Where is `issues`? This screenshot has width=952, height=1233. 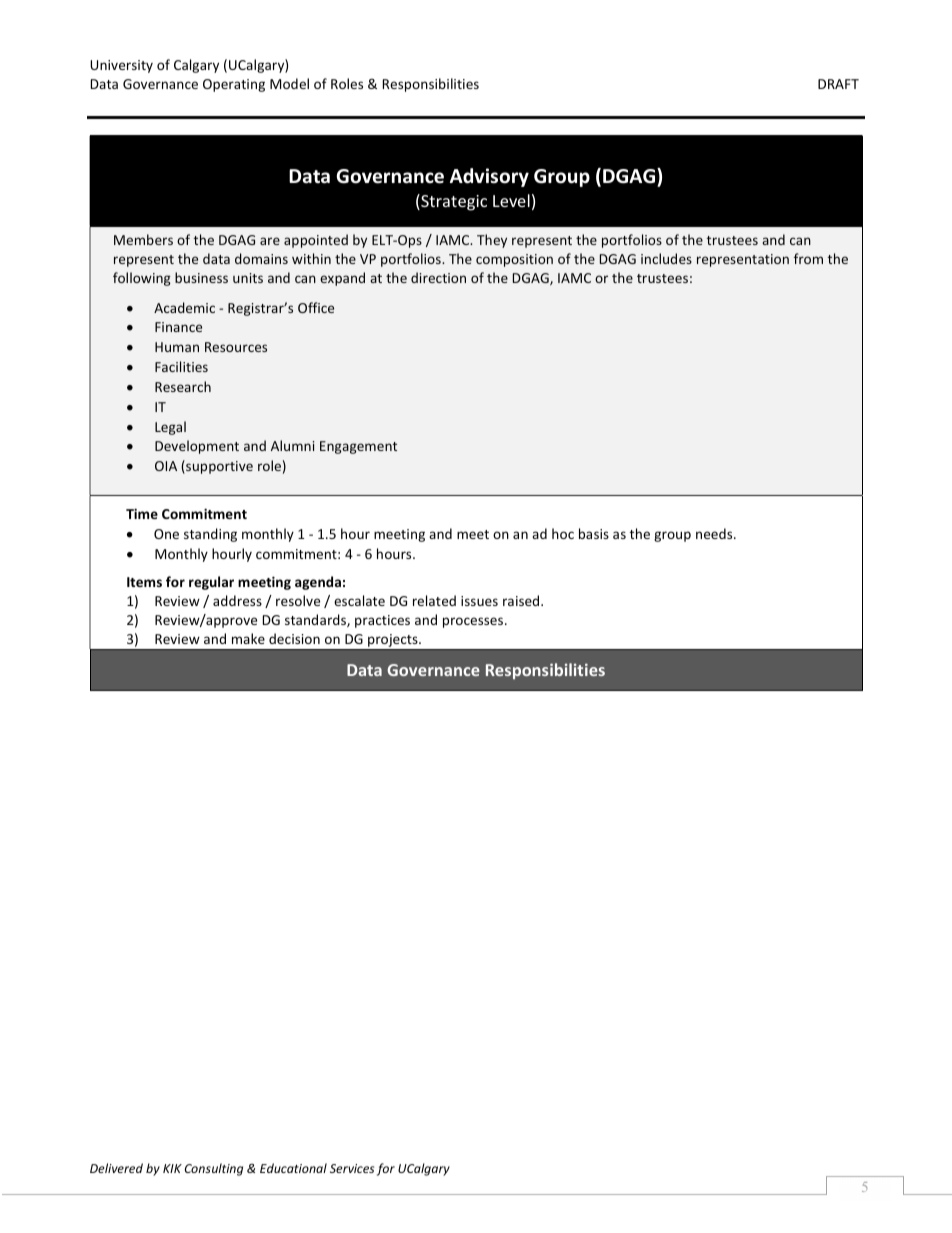
issues is located at coordinates (479, 601).
